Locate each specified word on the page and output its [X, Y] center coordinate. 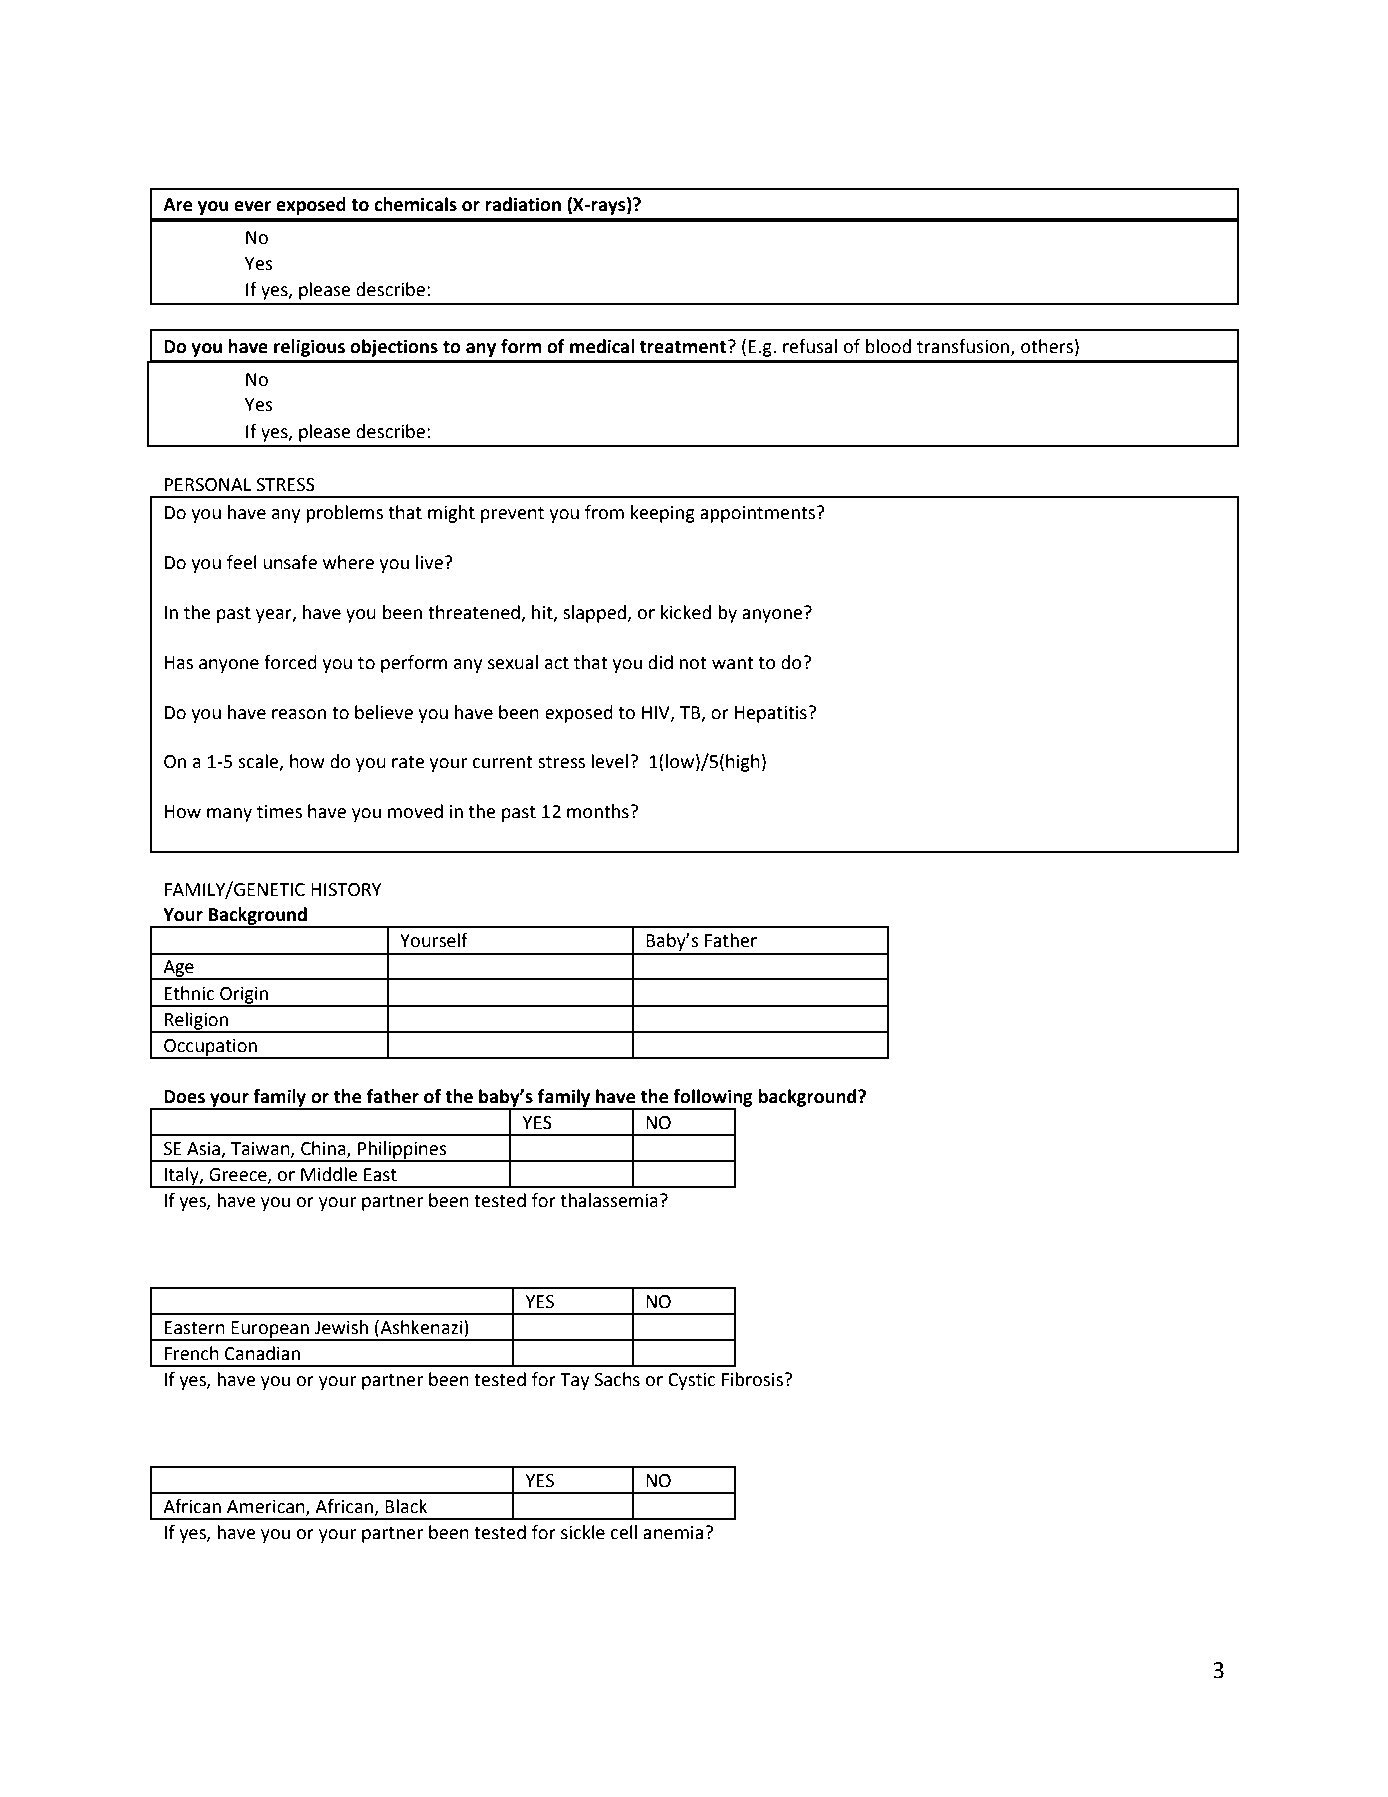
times [279, 812]
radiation [523, 204]
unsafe [290, 562]
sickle [583, 1532]
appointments [759, 514]
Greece [239, 1175]
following [712, 1099]
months [599, 811]
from [604, 512]
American [267, 1508]
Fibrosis [753, 1379]
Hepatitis [772, 714]
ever [252, 206]
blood [888, 346]
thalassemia [609, 1200]
